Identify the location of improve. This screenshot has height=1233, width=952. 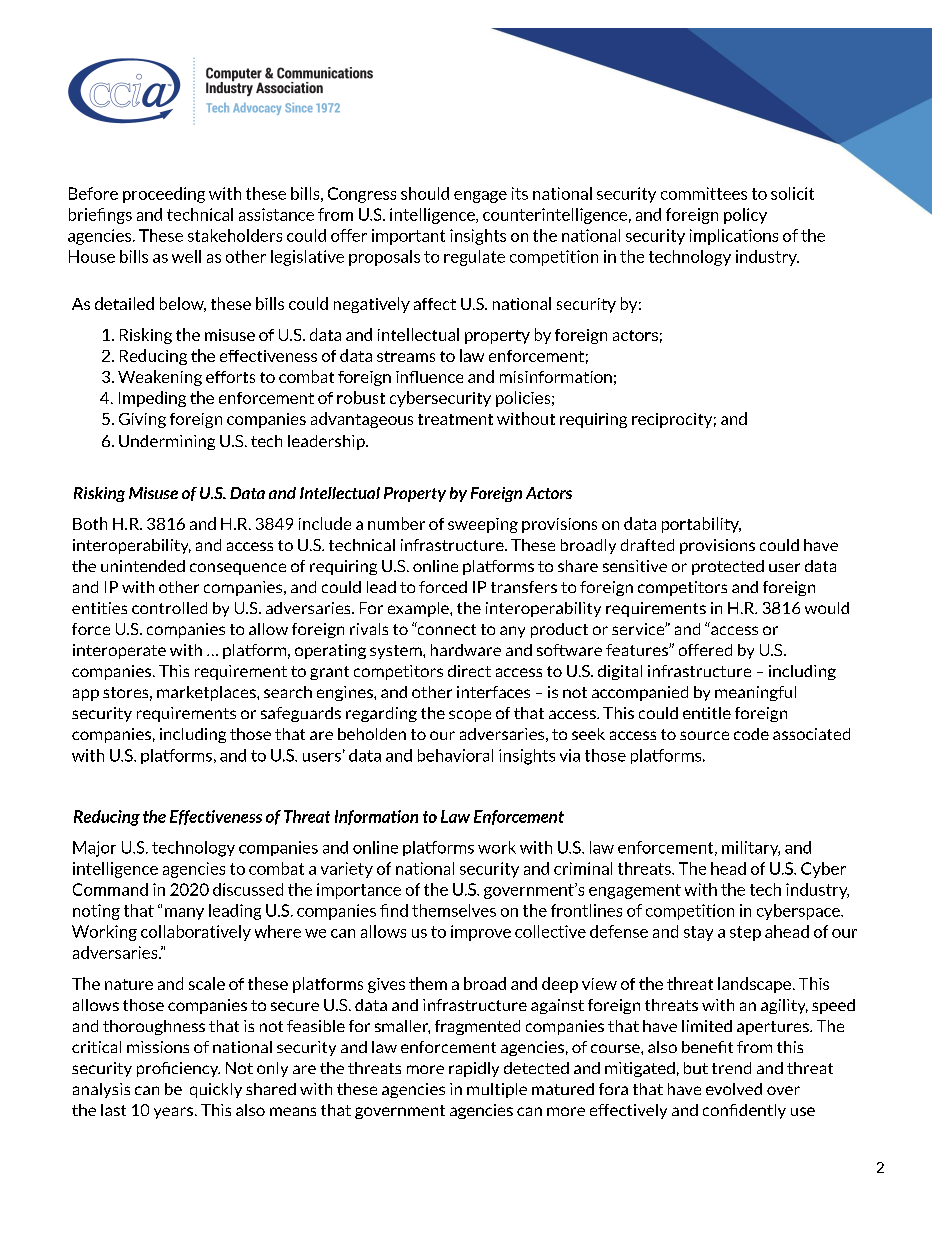
(481, 933).
